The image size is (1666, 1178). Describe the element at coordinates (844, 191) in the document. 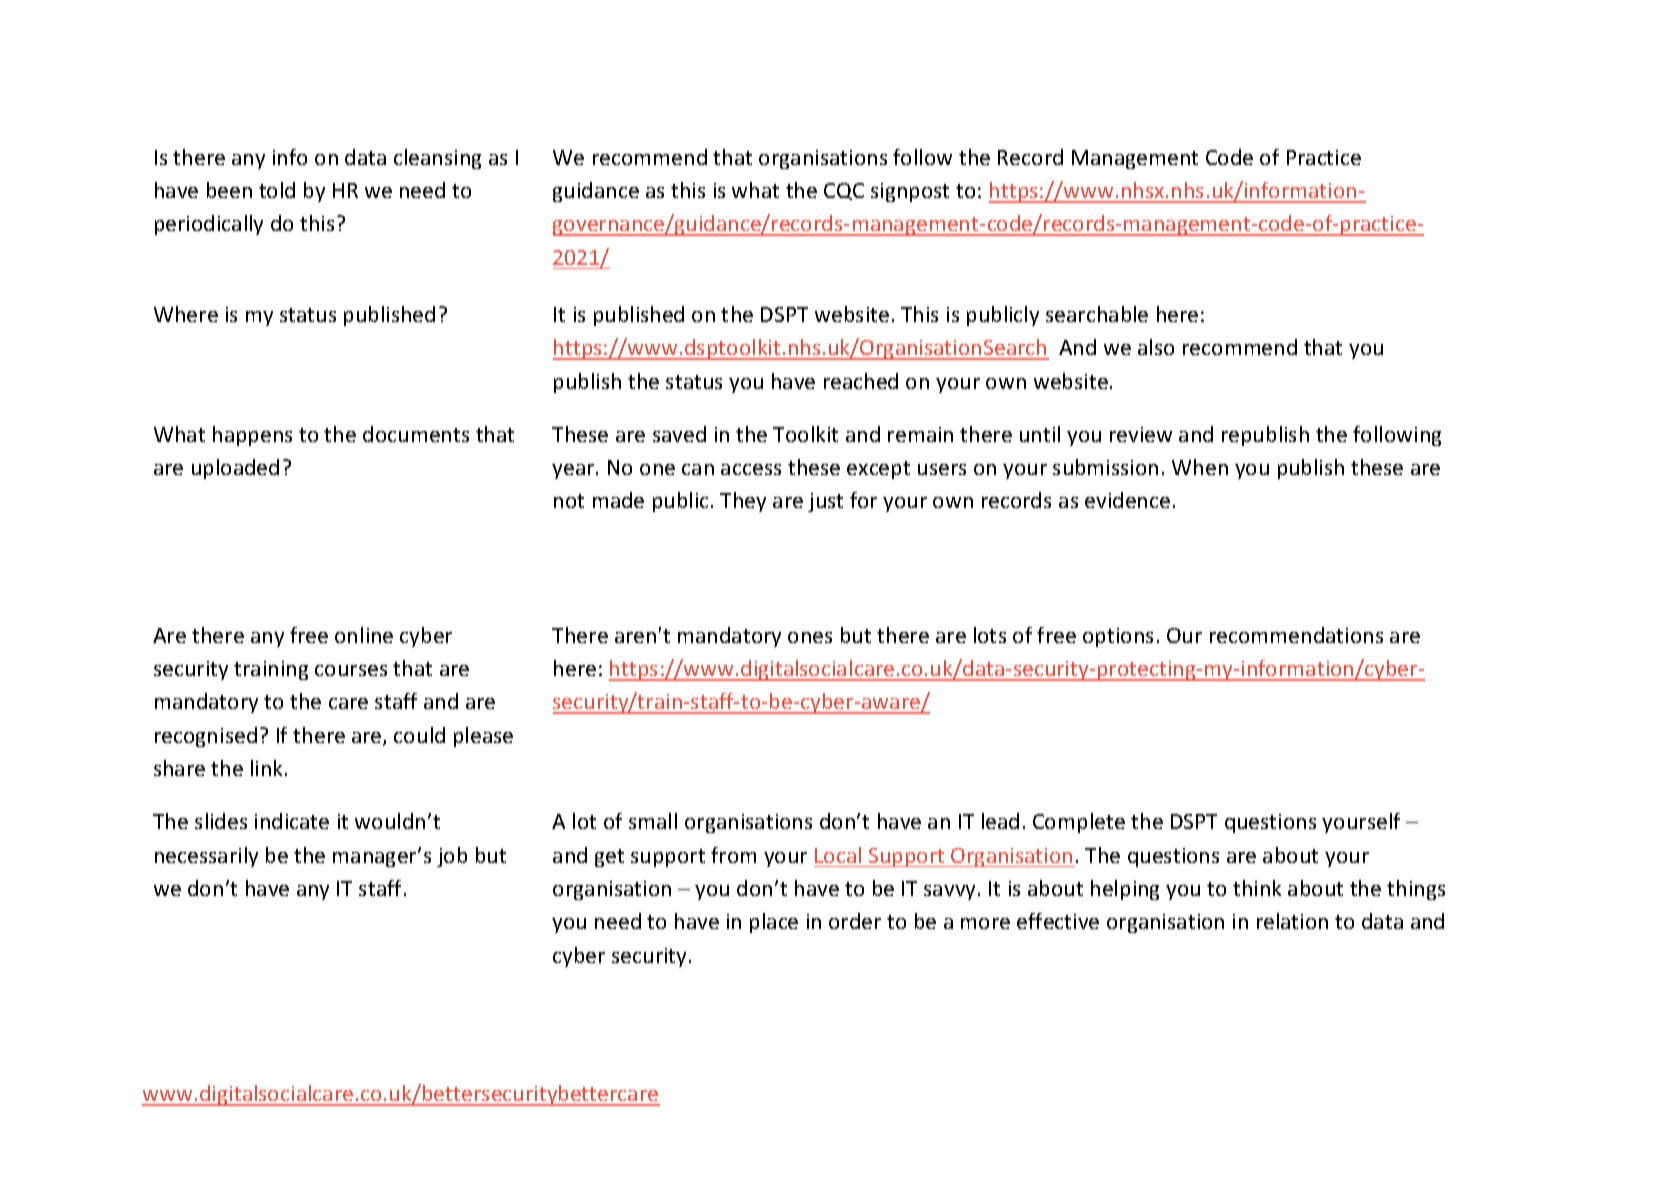

I see `CQC` at that location.
